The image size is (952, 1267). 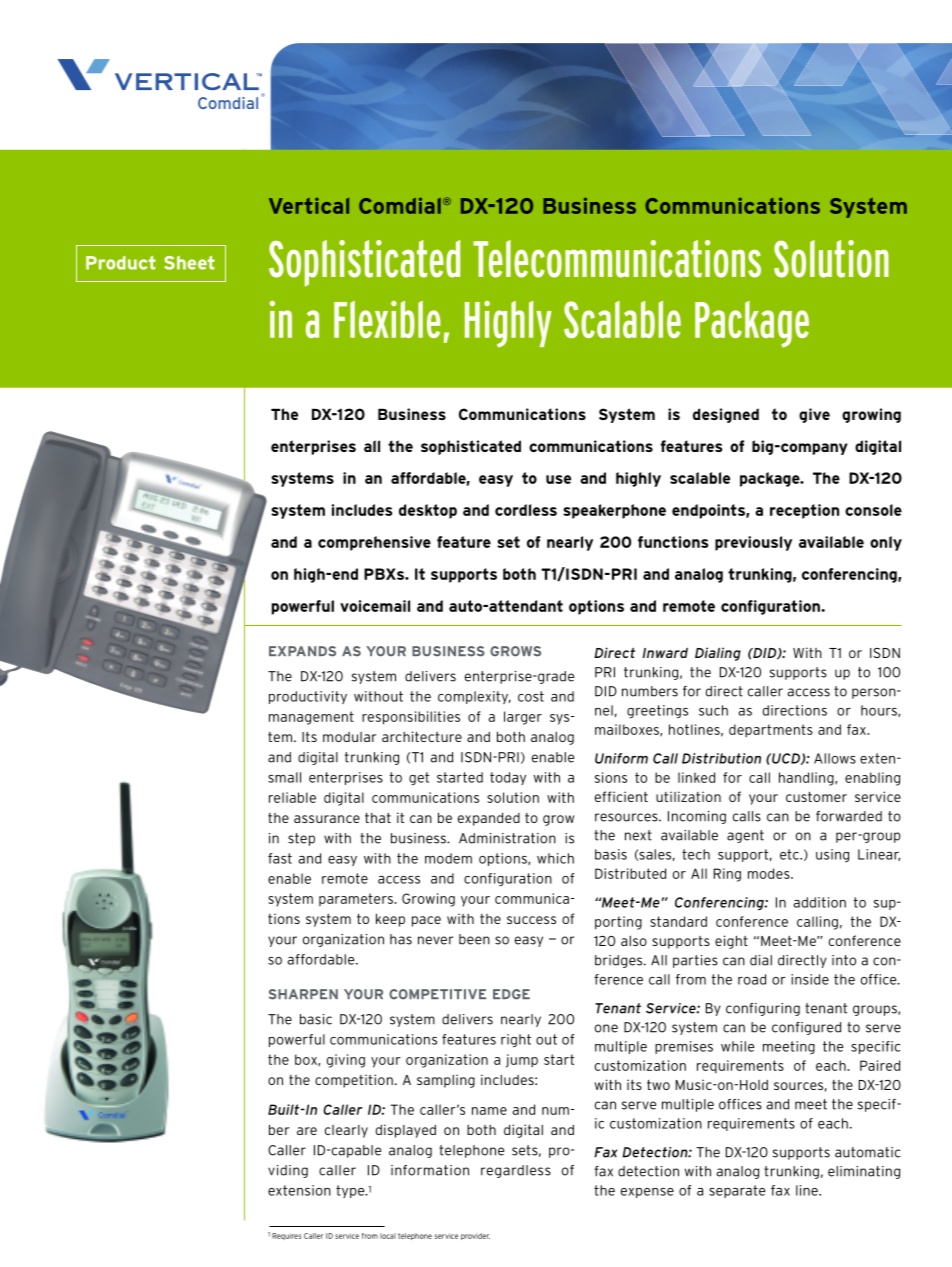 I want to click on Flexible, so click(x=387, y=319).
